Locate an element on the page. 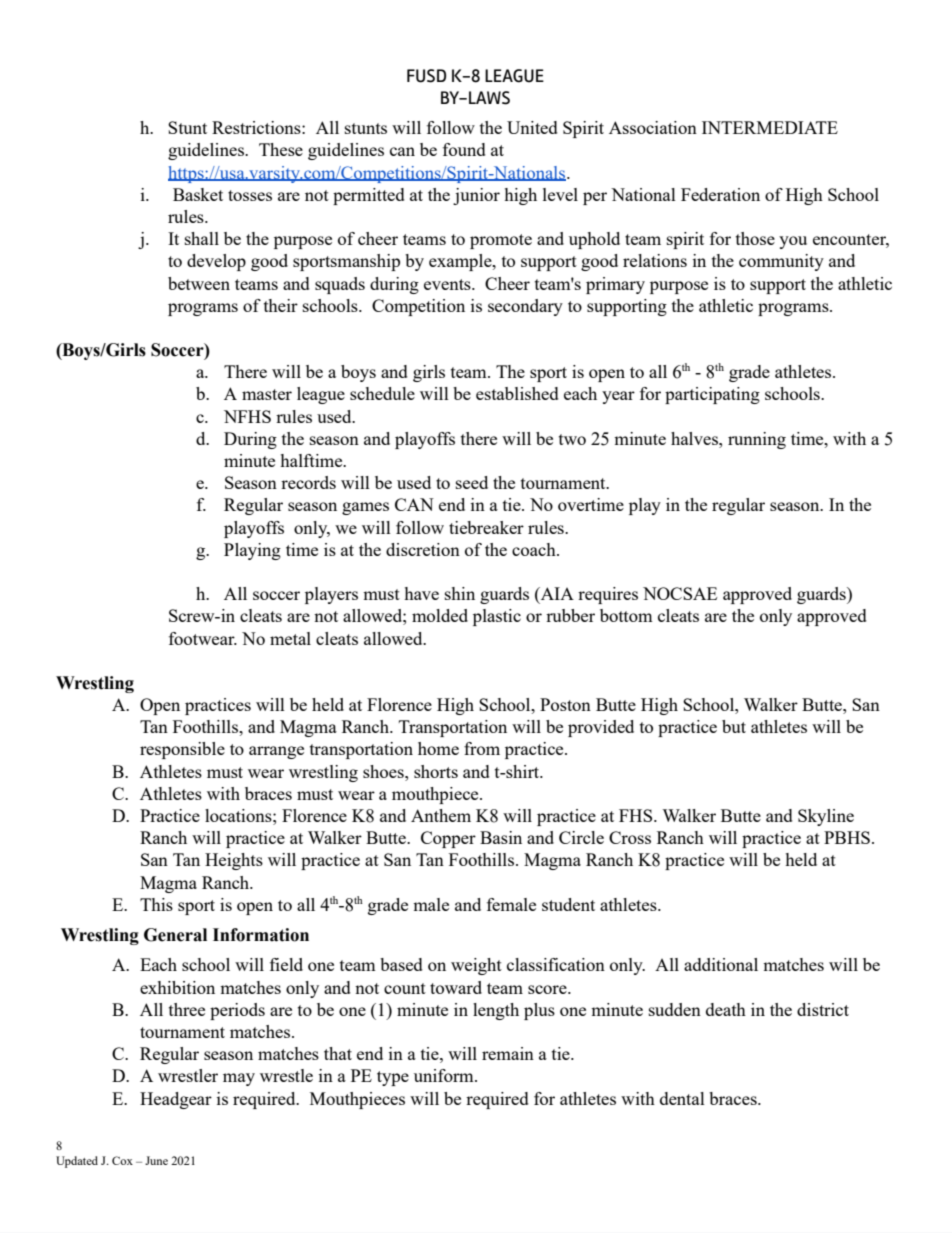 The width and height of the document is (952, 1233). dental is located at coordinates (682, 1098).
